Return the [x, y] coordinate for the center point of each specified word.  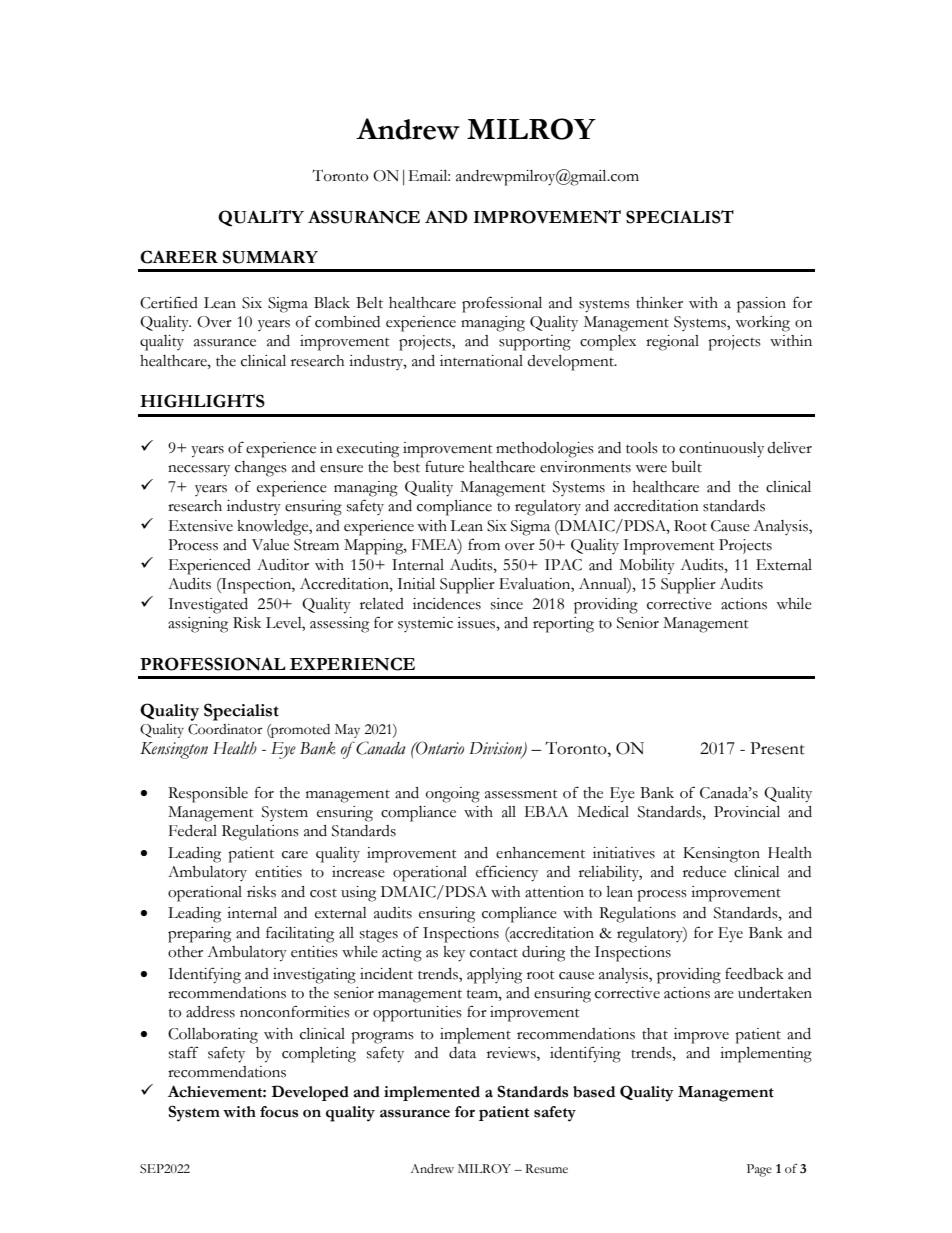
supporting [535, 343]
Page [759, 1170]
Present [777, 748]
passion [761, 305]
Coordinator [225, 729]
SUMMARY [270, 257]
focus [279, 1112]
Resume [546, 1169]
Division [496, 749]
